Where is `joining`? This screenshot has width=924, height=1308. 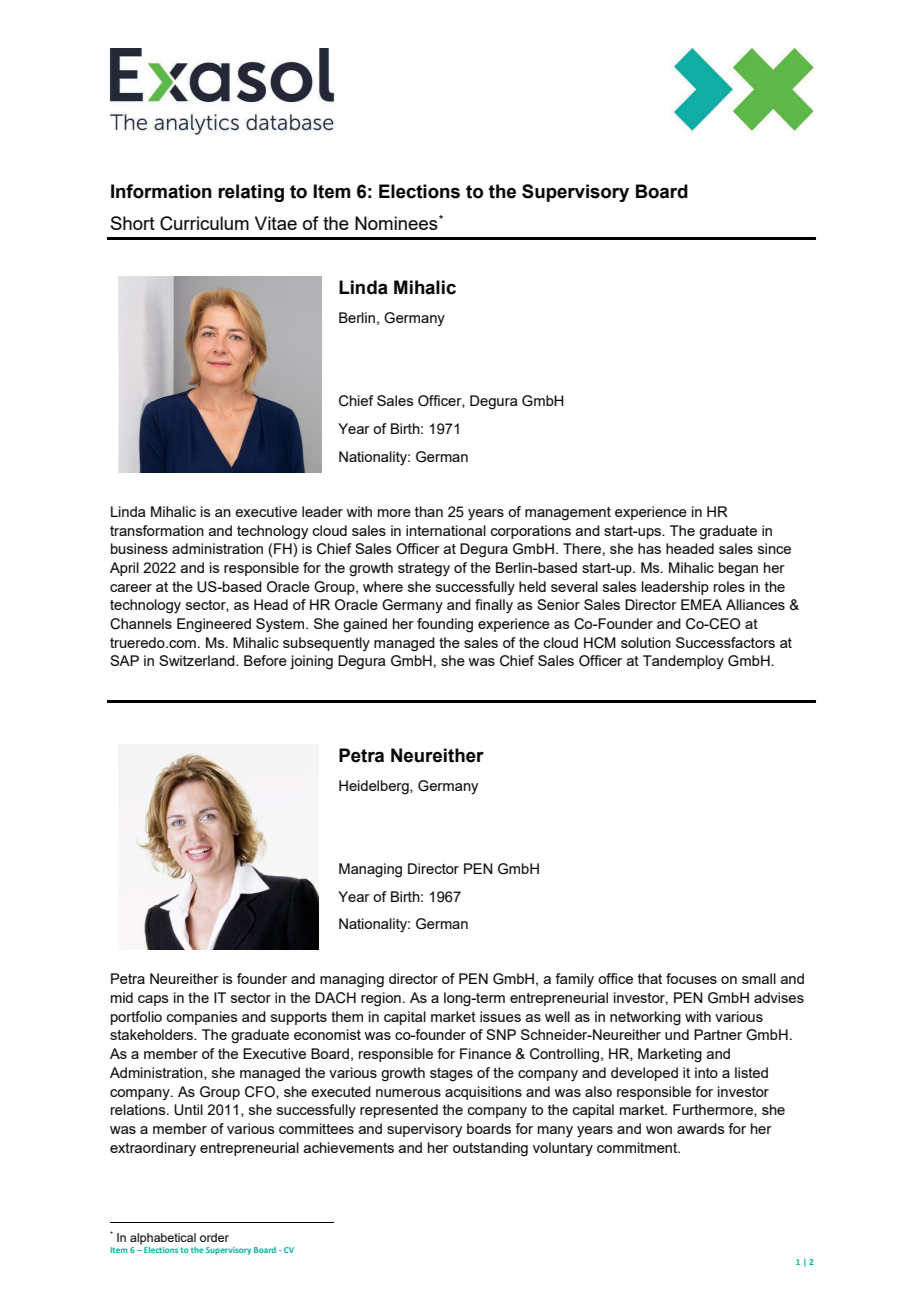 joining is located at coordinates (311, 662).
